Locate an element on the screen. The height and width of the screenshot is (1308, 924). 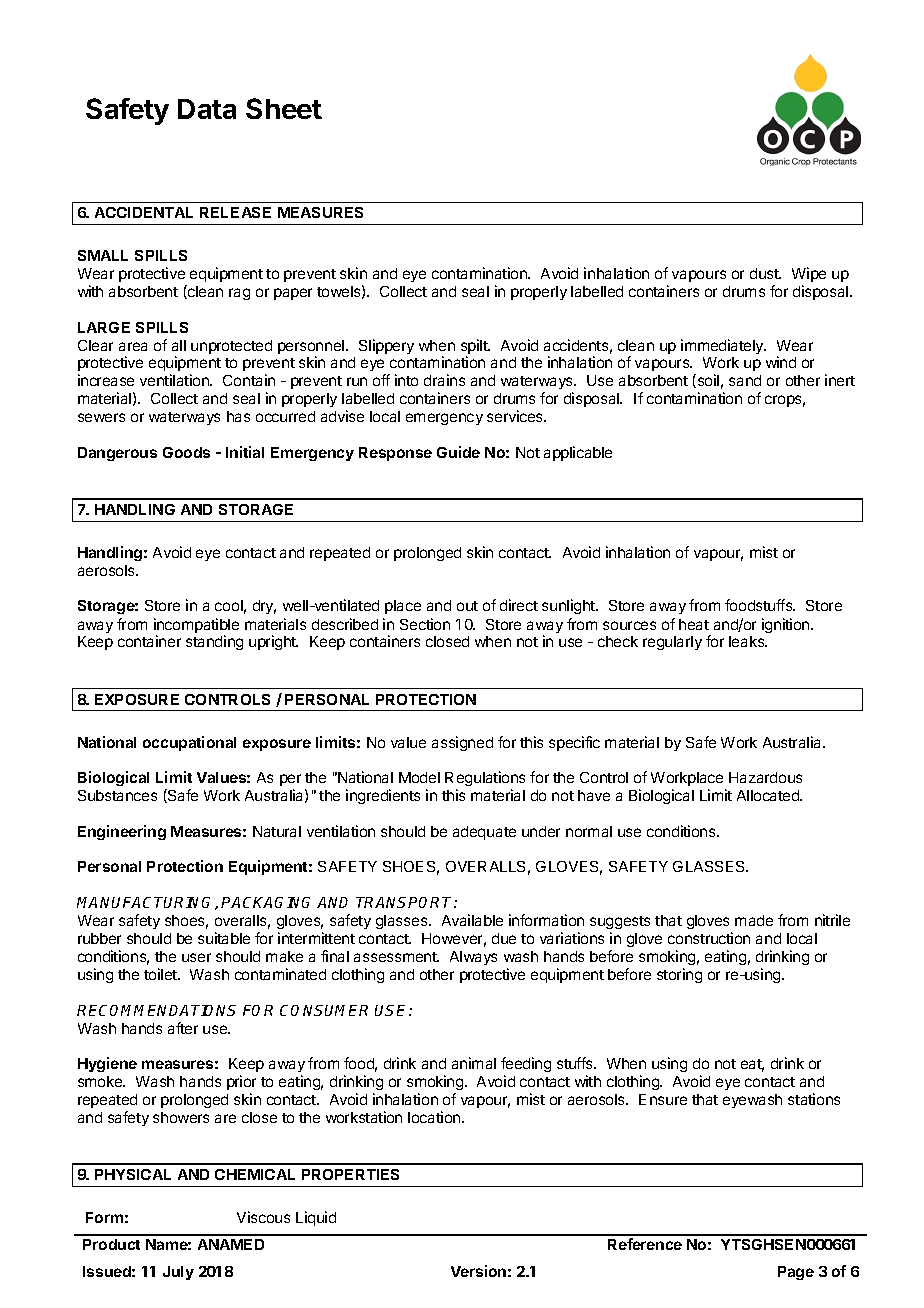
Page is located at coordinates (796, 1273).
